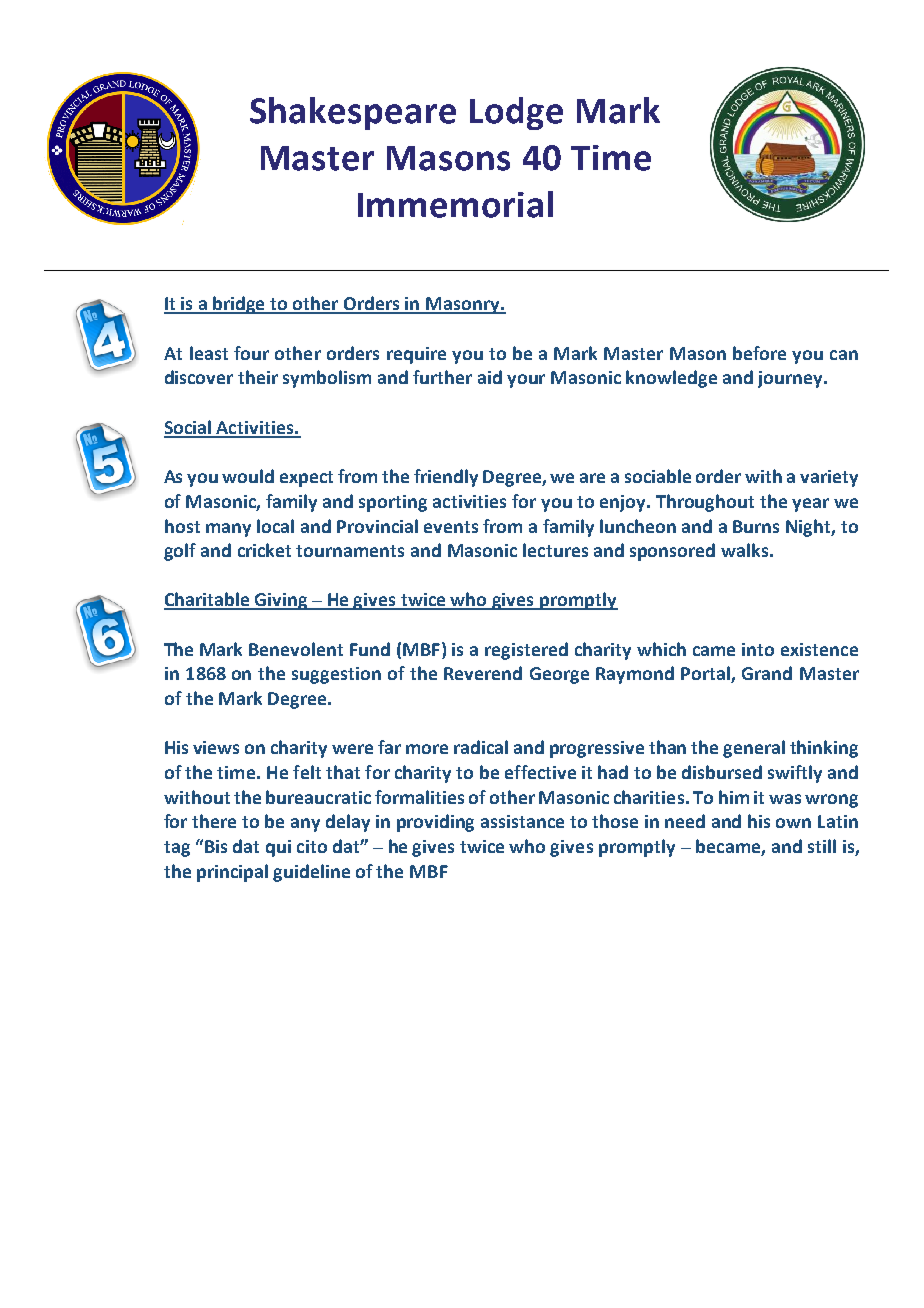 The image size is (924, 1308). What do you see at coordinates (216, 846) in the screenshot?
I see `Bis` at bounding box center [216, 846].
